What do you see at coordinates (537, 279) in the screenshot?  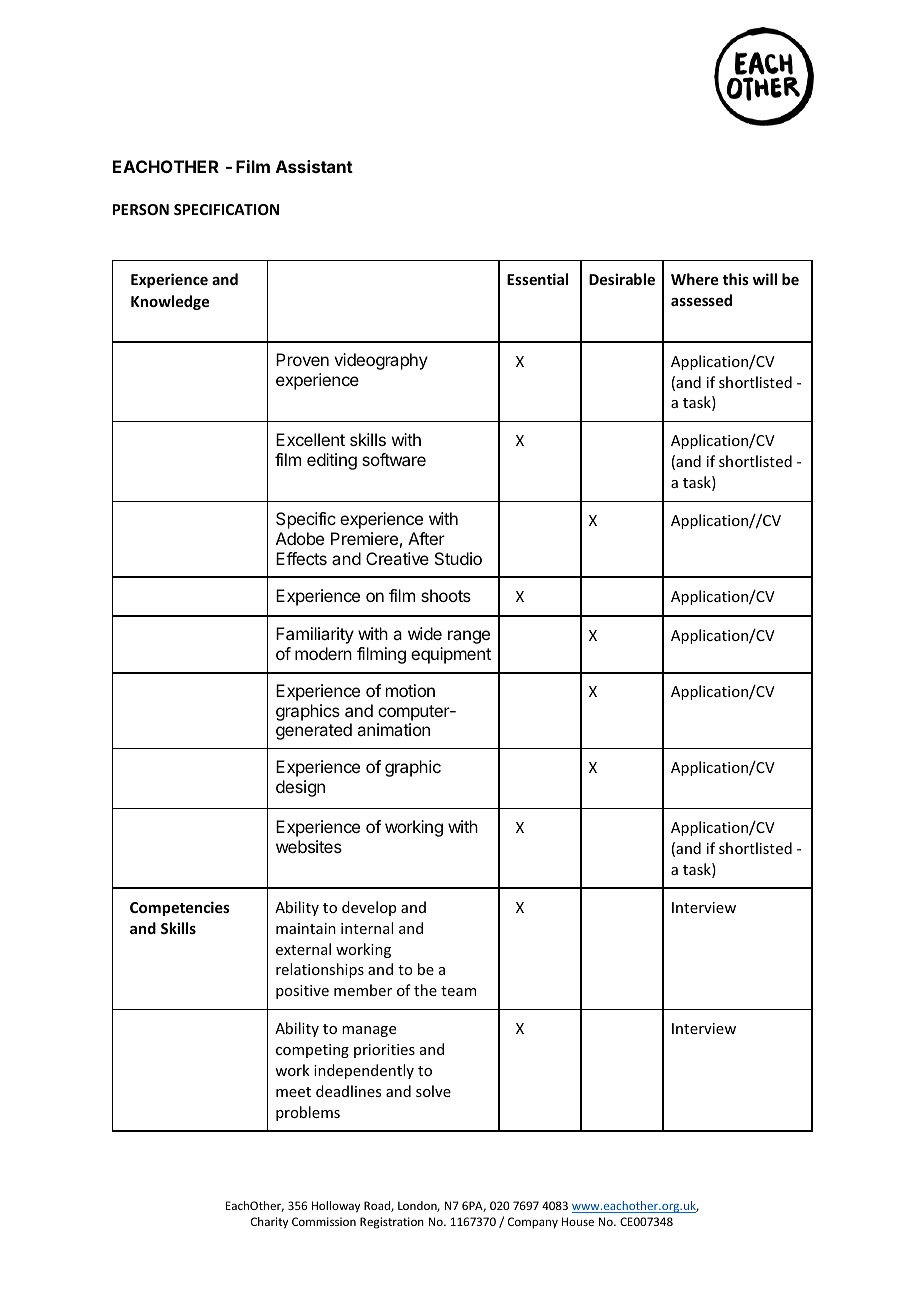 I see `Essential` at bounding box center [537, 279].
